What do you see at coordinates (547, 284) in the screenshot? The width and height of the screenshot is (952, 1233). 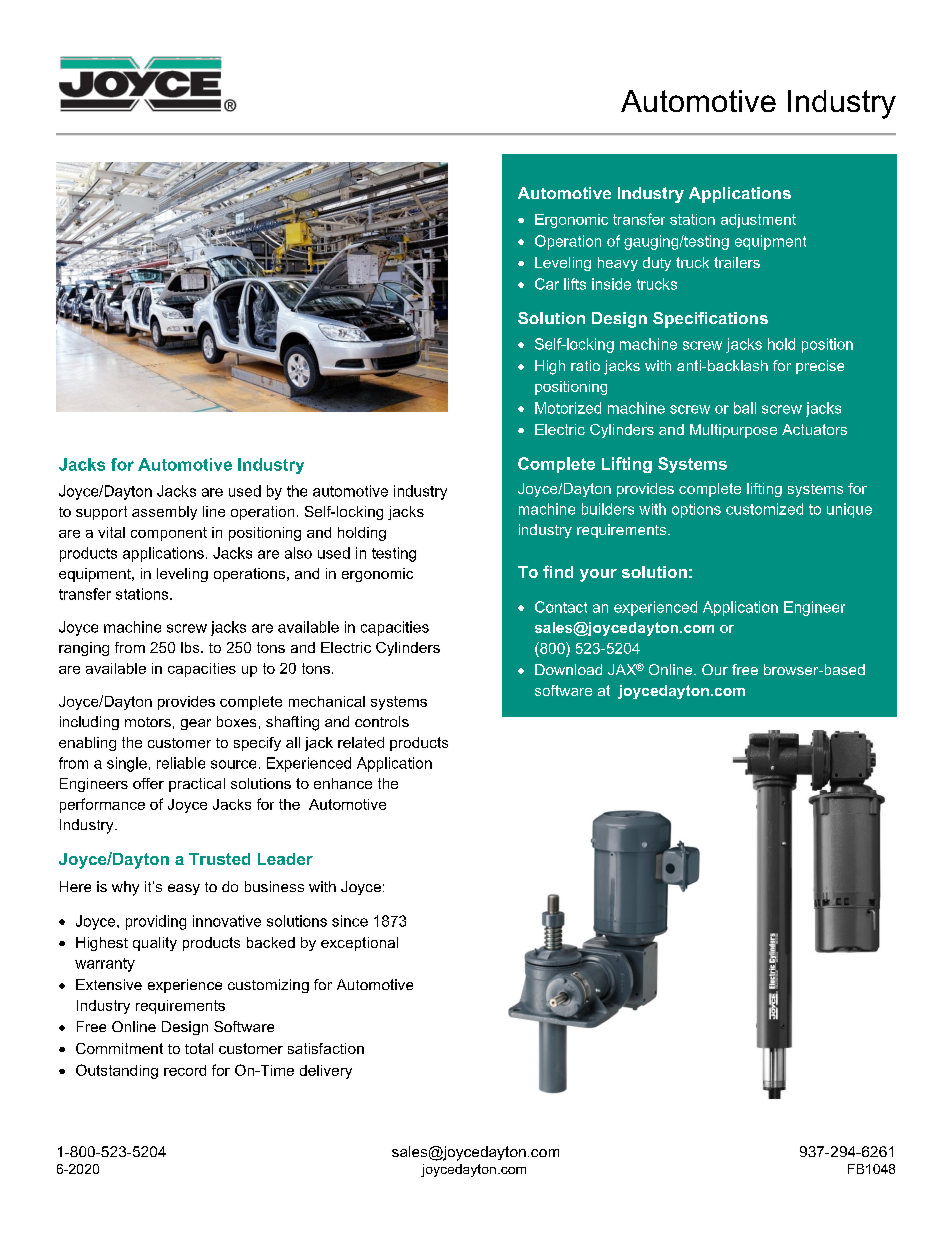 I see `Car` at bounding box center [547, 284].
